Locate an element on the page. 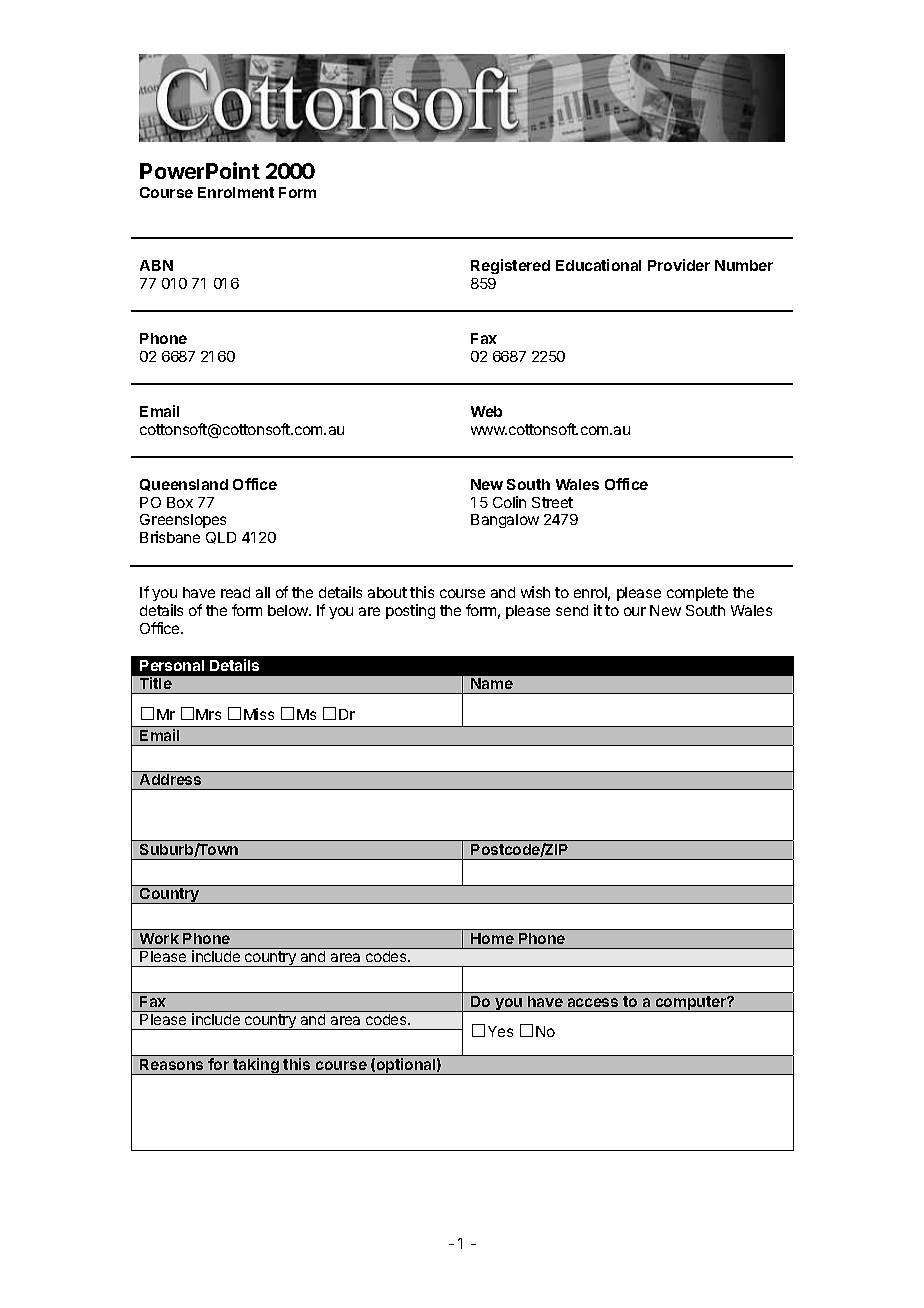 The height and width of the document is (1308, 924). Web is located at coordinates (486, 411).
